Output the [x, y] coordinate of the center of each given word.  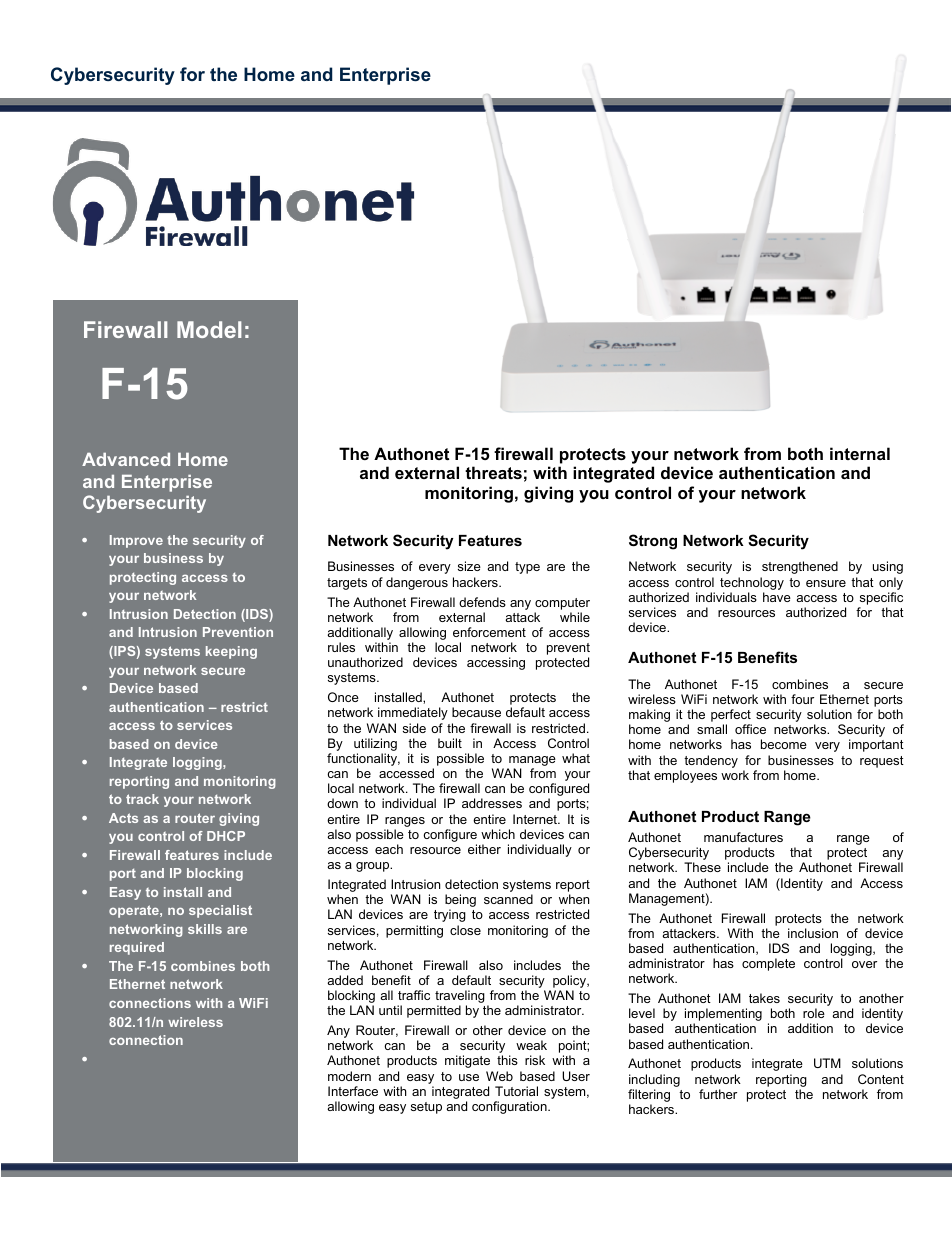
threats [493, 472]
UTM [827, 1063]
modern [349, 1076]
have [777, 597]
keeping [231, 652]
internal [860, 453]
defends [482, 602]
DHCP [226, 836]
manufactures [743, 837]
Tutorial [516, 1091]
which [498, 834]
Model [209, 329]
